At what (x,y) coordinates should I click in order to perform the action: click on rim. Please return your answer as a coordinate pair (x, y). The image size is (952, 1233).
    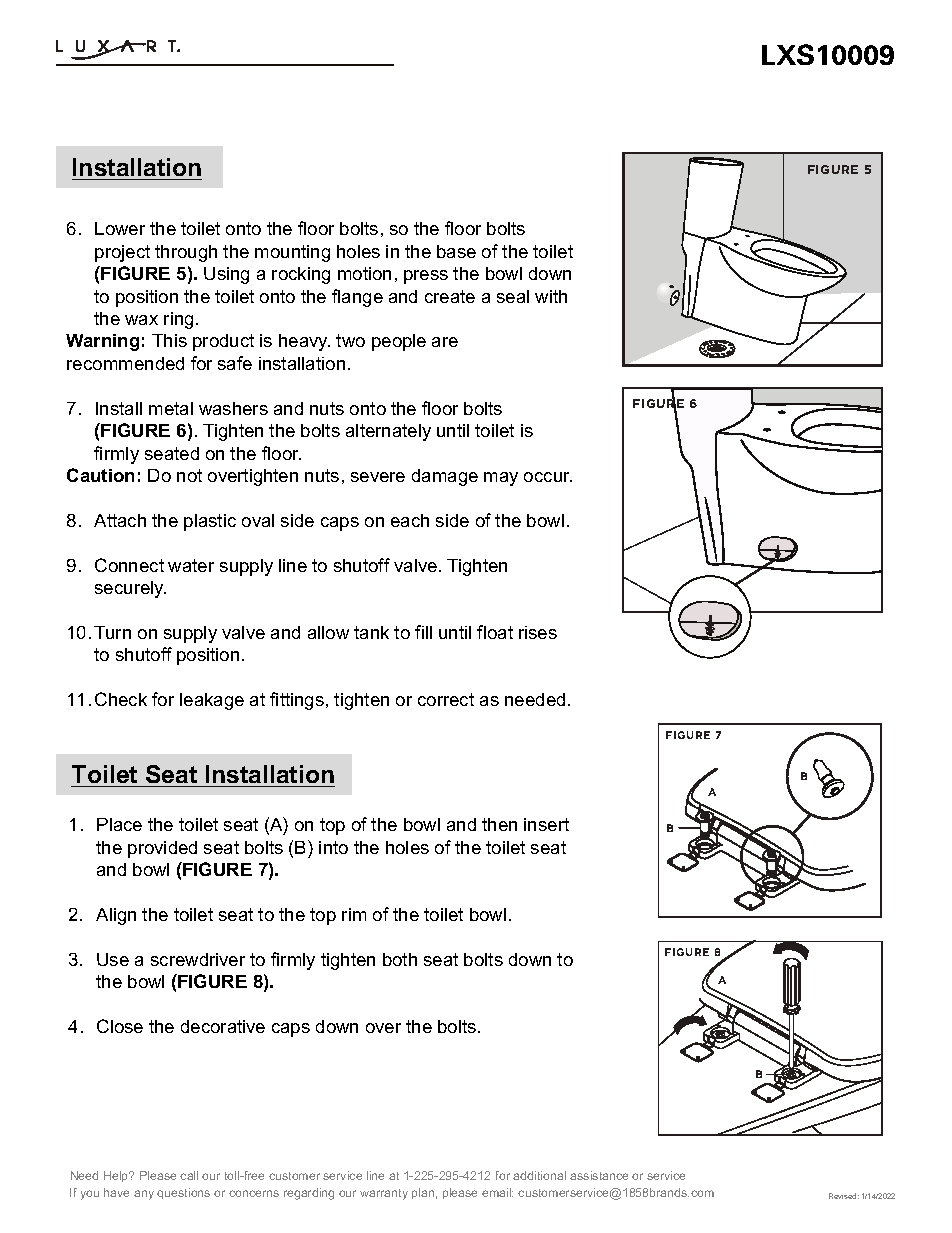
    Looking at the image, I should click on (354, 914).
